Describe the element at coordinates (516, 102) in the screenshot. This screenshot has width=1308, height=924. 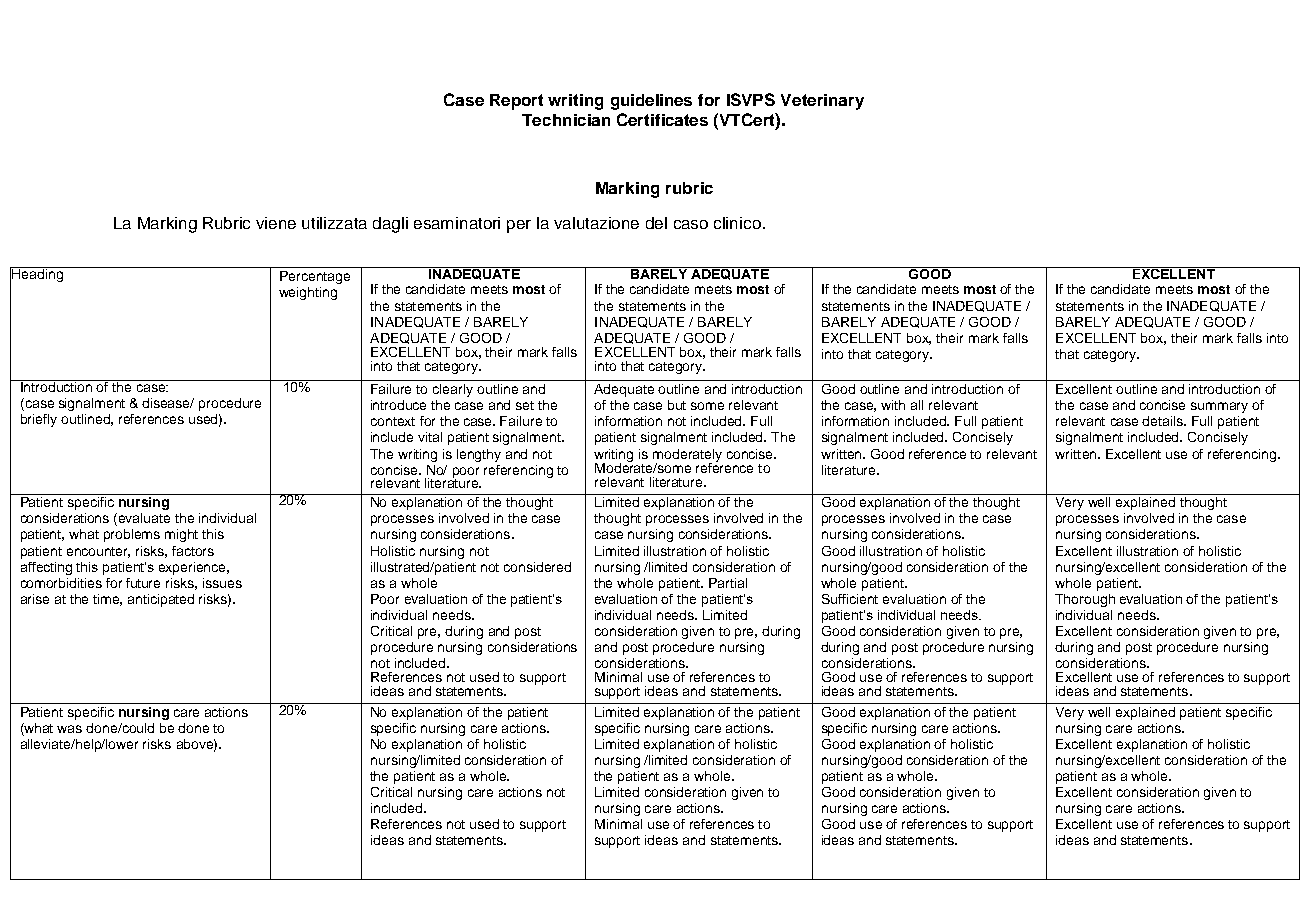
I see `Report` at that location.
